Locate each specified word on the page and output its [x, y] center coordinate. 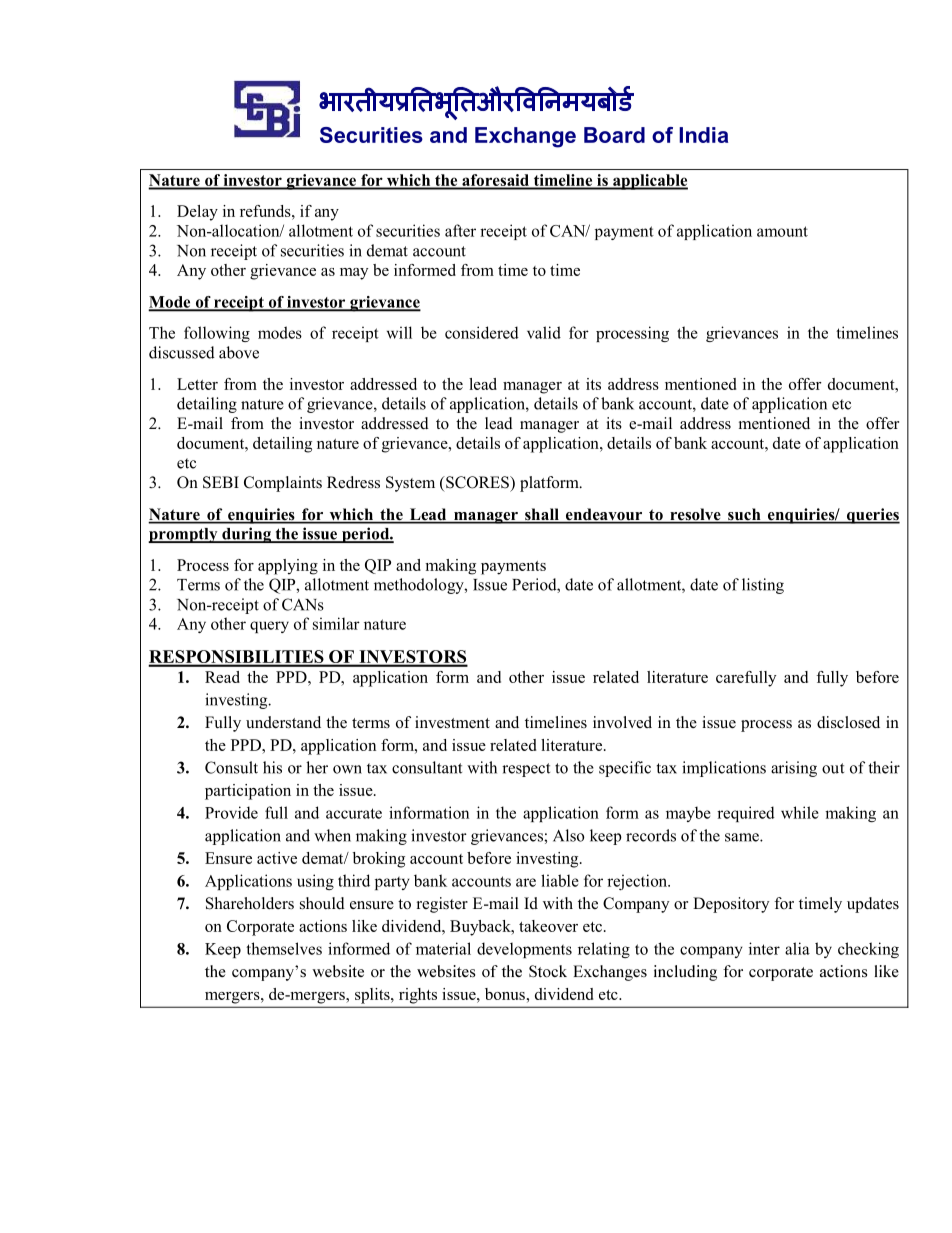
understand [283, 722]
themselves [284, 948]
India [703, 135]
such [744, 515]
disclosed [848, 722]
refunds [266, 211]
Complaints [283, 484]
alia [797, 948]
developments [524, 950]
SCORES [477, 482]
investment [452, 722]
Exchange [525, 137]
